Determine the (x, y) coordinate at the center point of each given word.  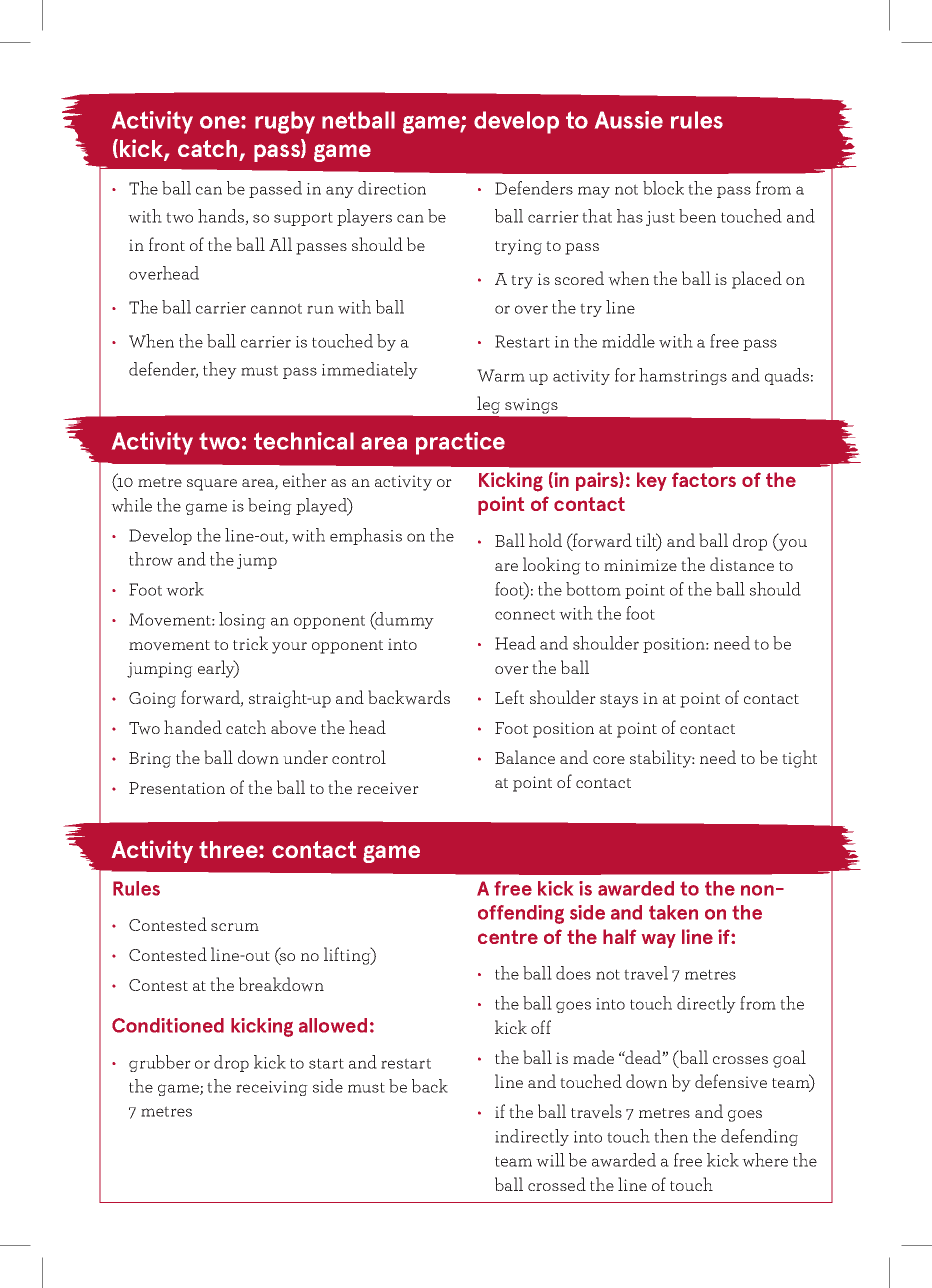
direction (392, 188)
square (212, 485)
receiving (272, 1088)
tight (799, 759)
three (229, 849)
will (550, 1160)
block (663, 188)
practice (460, 443)
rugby (285, 122)
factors (704, 479)
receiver (388, 788)
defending (759, 1137)
